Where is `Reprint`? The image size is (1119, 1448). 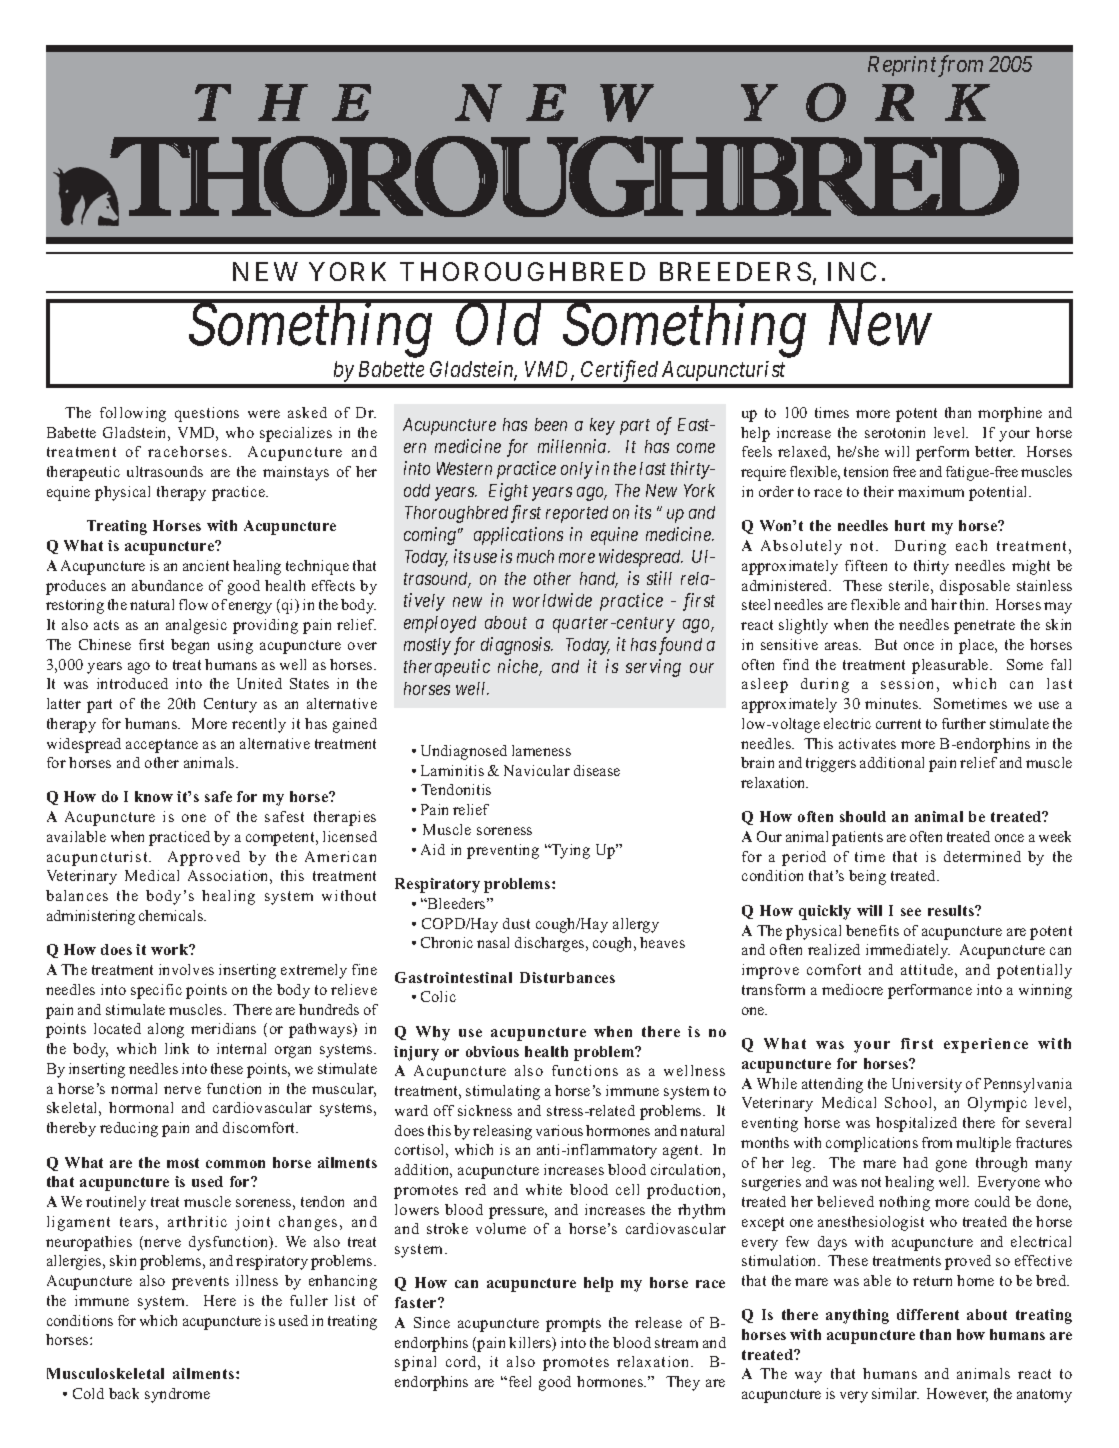 Reprint is located at coordinates (903, 66).
